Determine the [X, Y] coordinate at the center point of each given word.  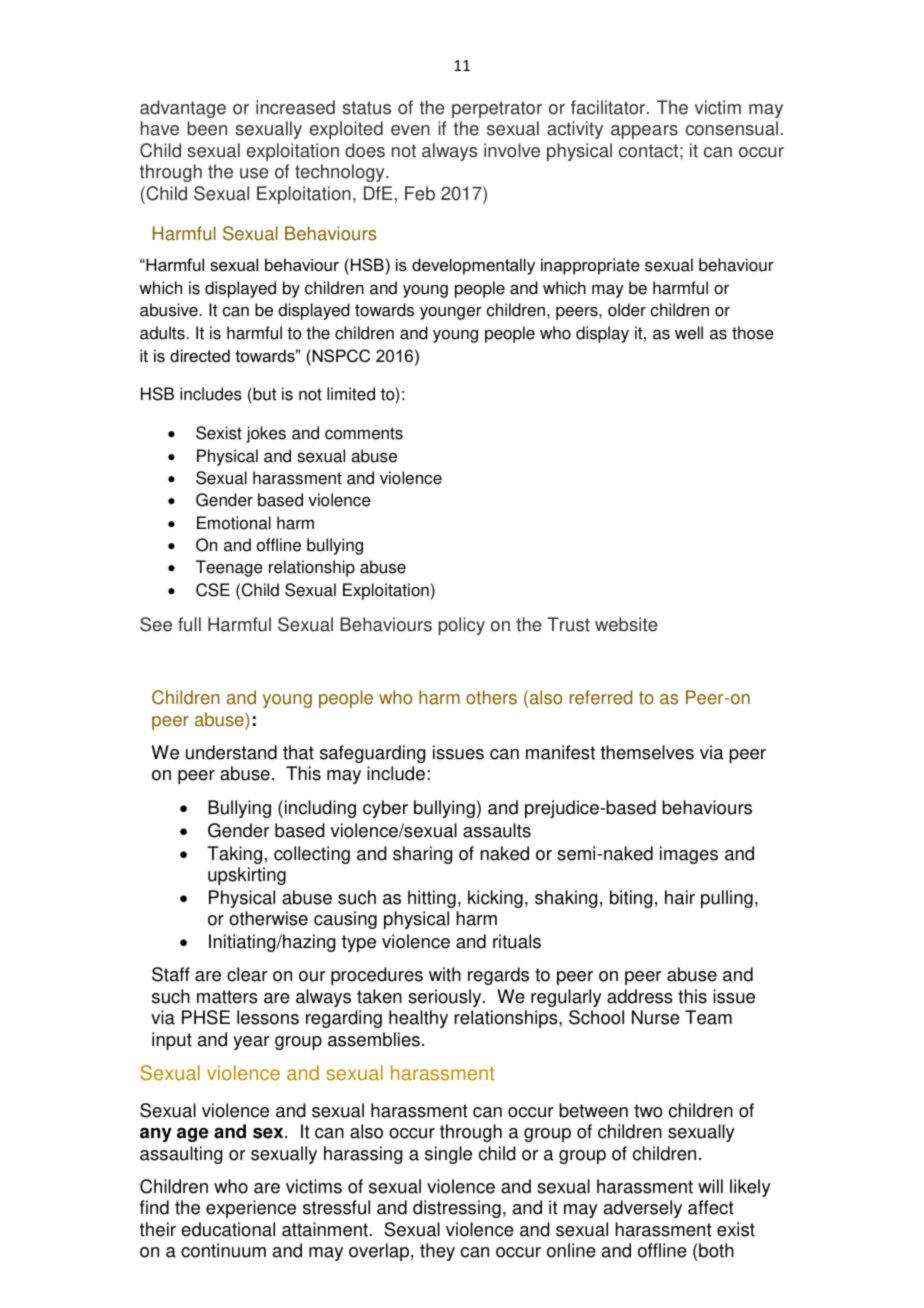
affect [711, 1207]
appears [644, 132]
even [410, 130]
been [207, 128]
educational [228, 1229]
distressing [457, 1209]
